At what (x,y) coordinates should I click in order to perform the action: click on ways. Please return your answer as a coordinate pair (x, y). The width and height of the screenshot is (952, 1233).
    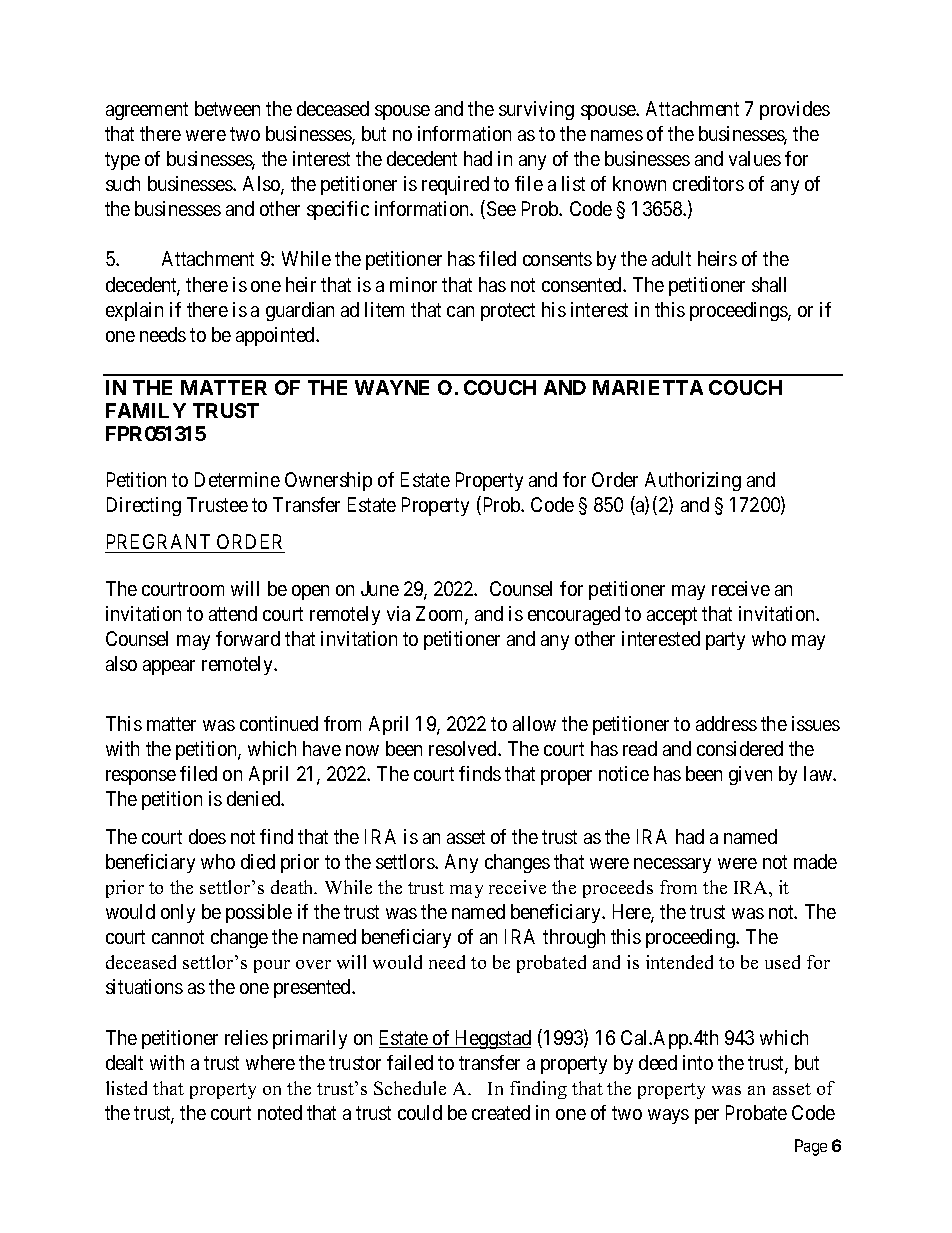
    Looking at the image, I should click on (668, 1116).
